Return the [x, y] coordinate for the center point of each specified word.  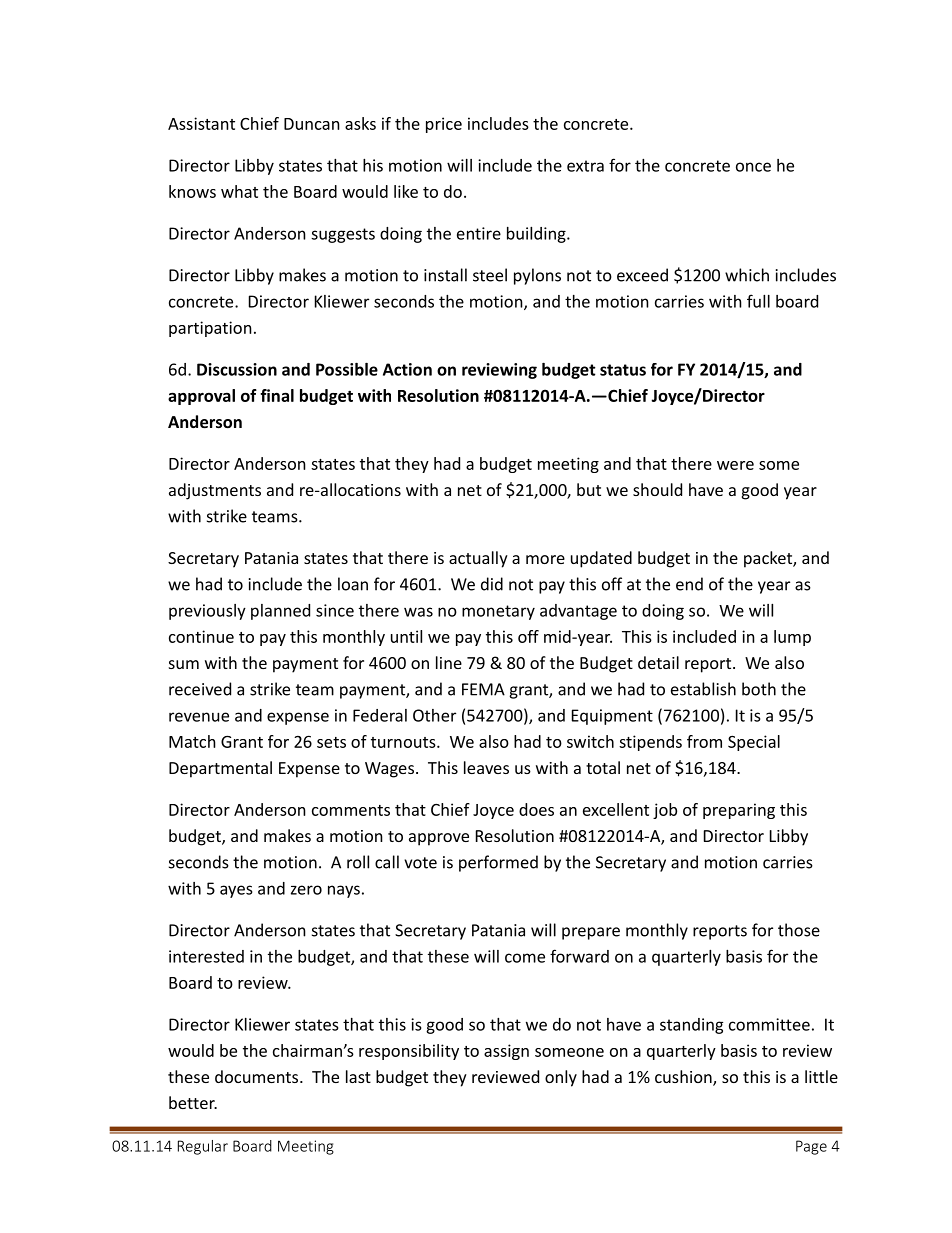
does [536, 809]
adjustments [215, 491]
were [735, 465]
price [444, 125]
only [561, 1078]
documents [258, 1076]
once [753, 167]
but [589, 489]
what [239, 191]
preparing [739, 811]
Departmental [220, 769]
